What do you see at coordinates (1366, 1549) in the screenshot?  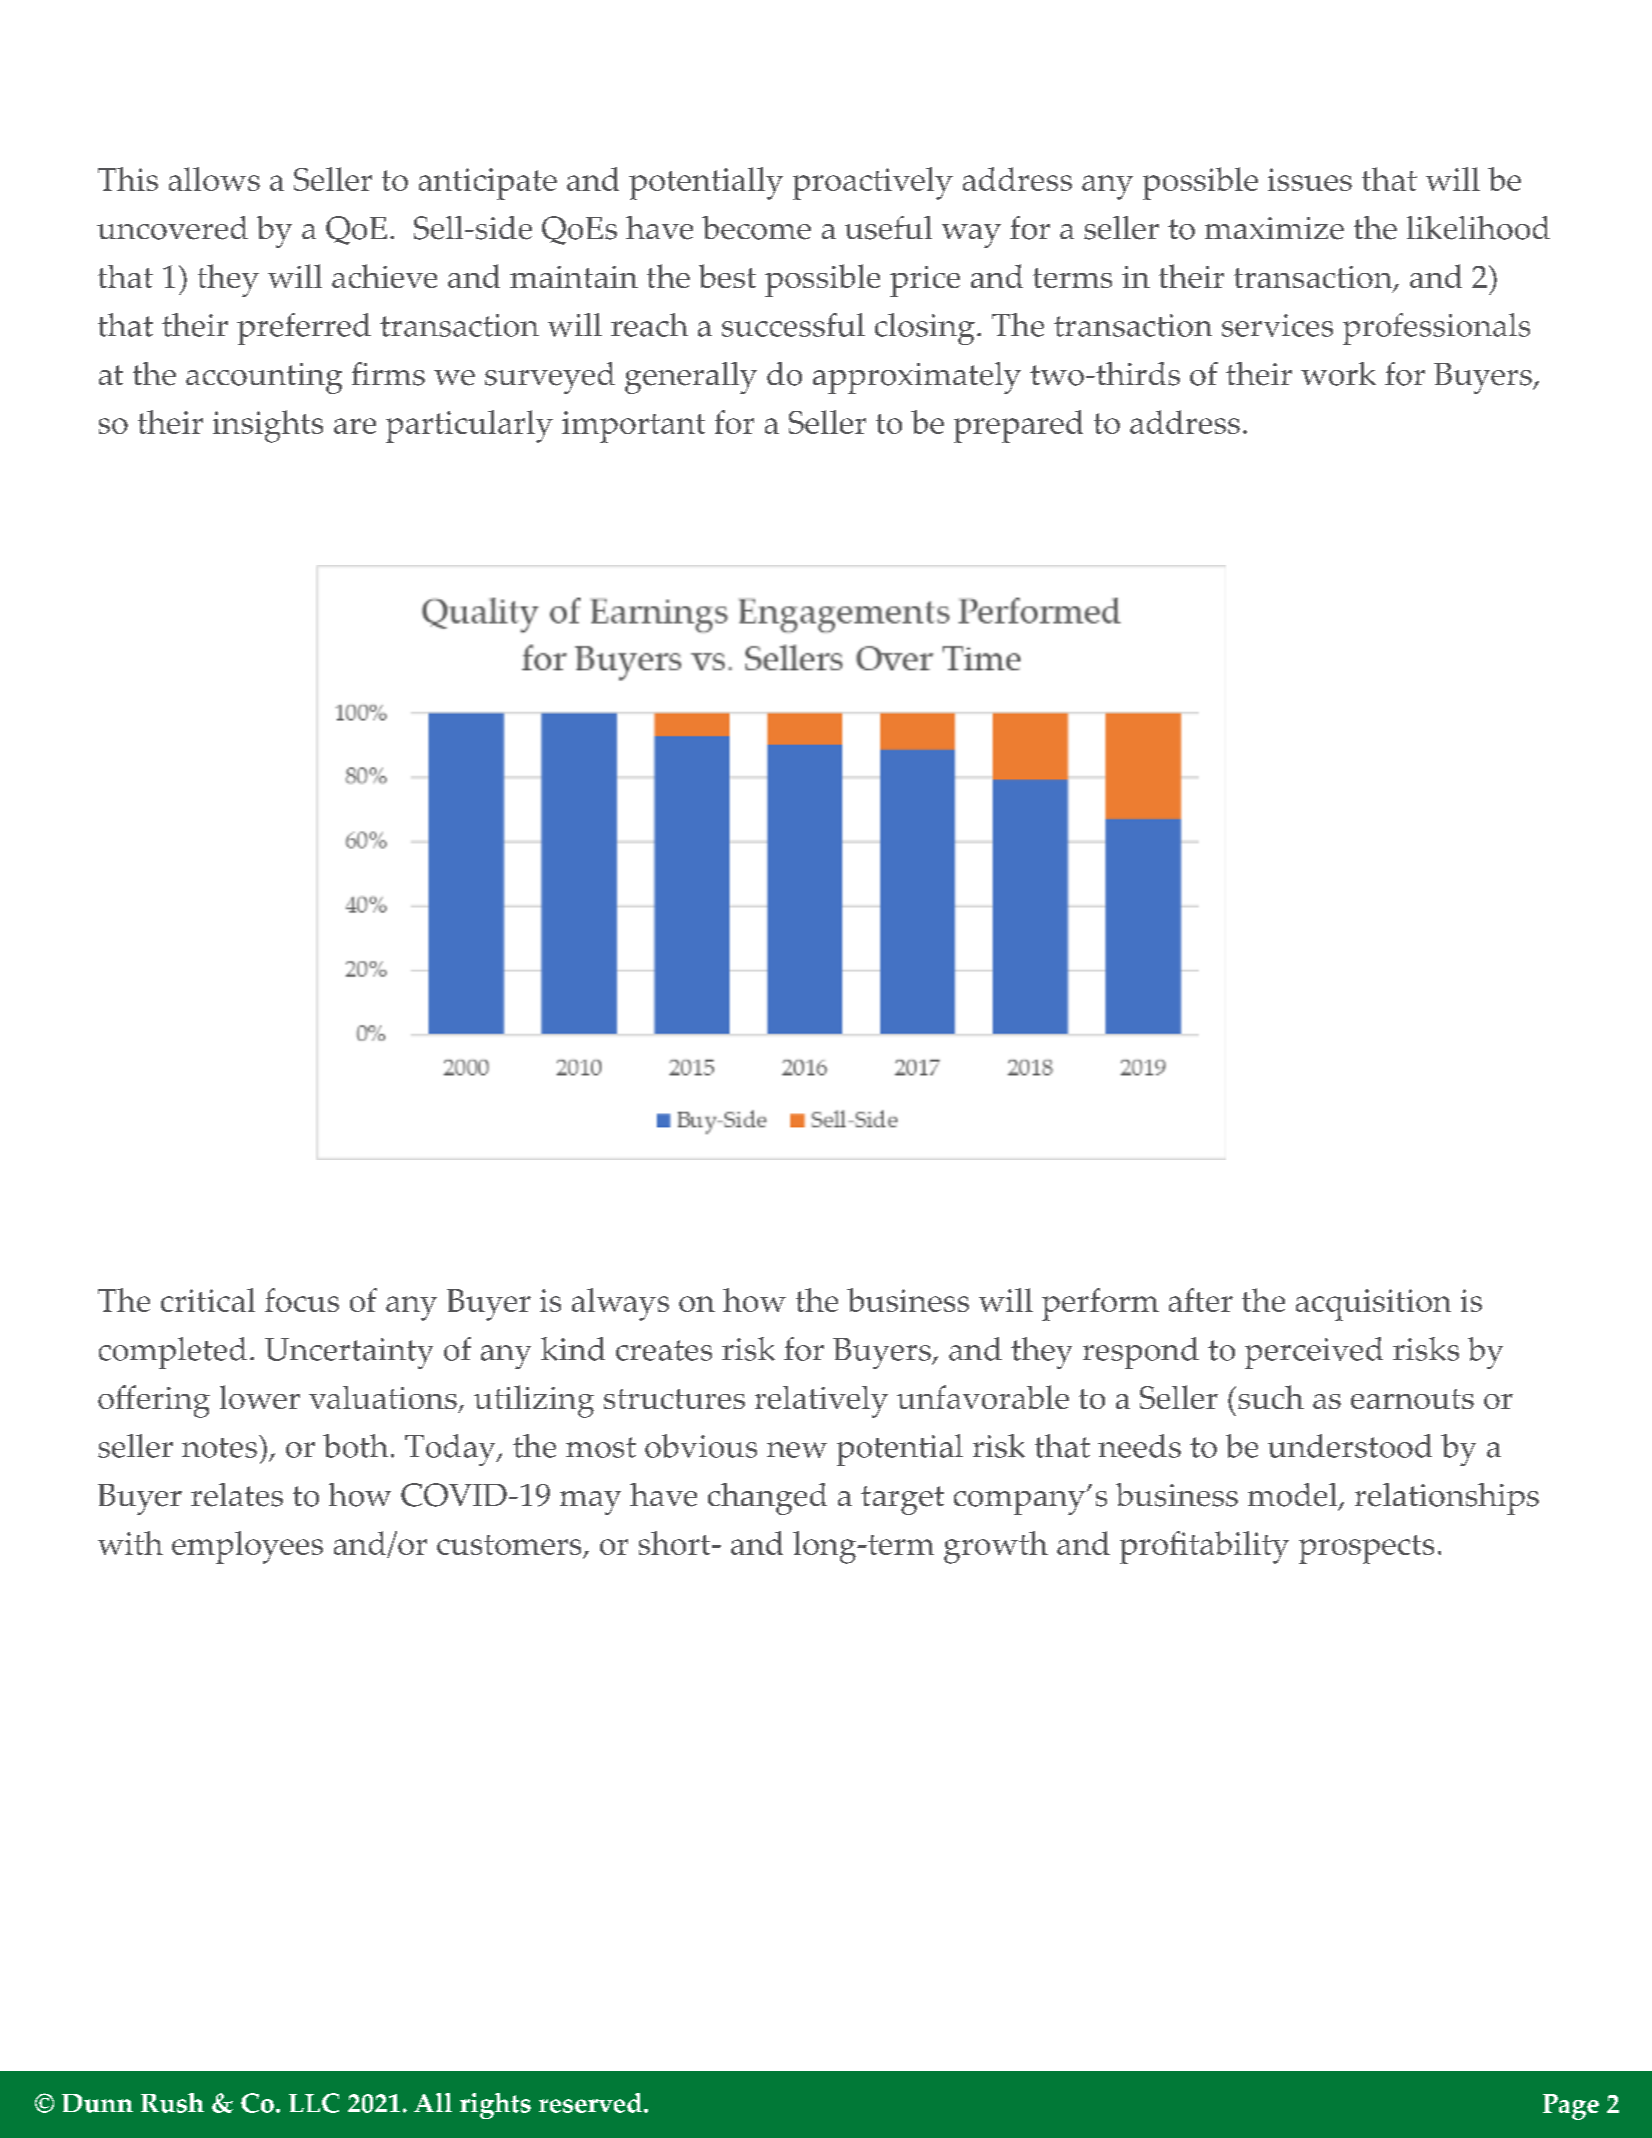 I see `prospects` at bounding box center [1366, 1549].
